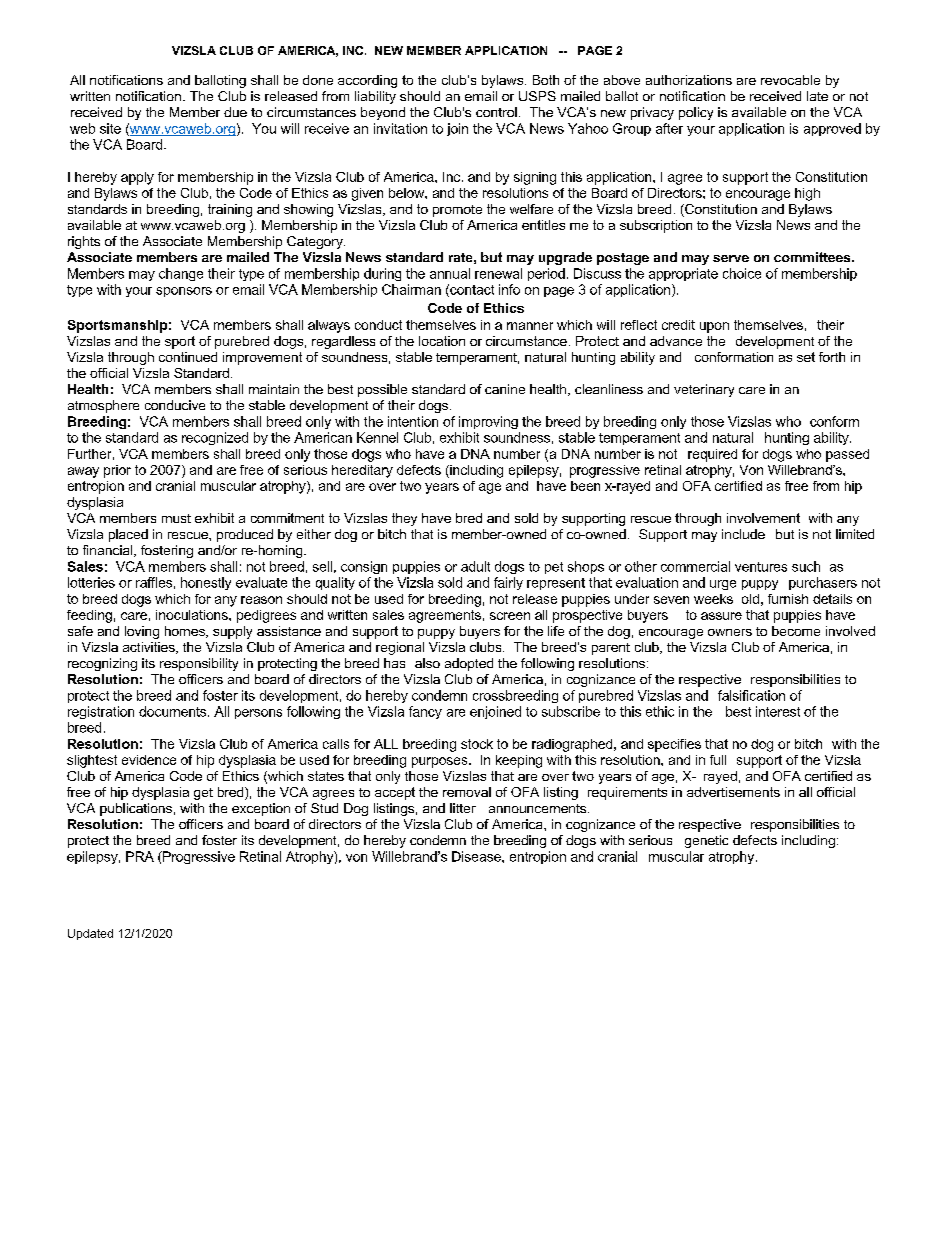  Describe the element at coordinates (176, 518) in the document. I see `must` at that location.
